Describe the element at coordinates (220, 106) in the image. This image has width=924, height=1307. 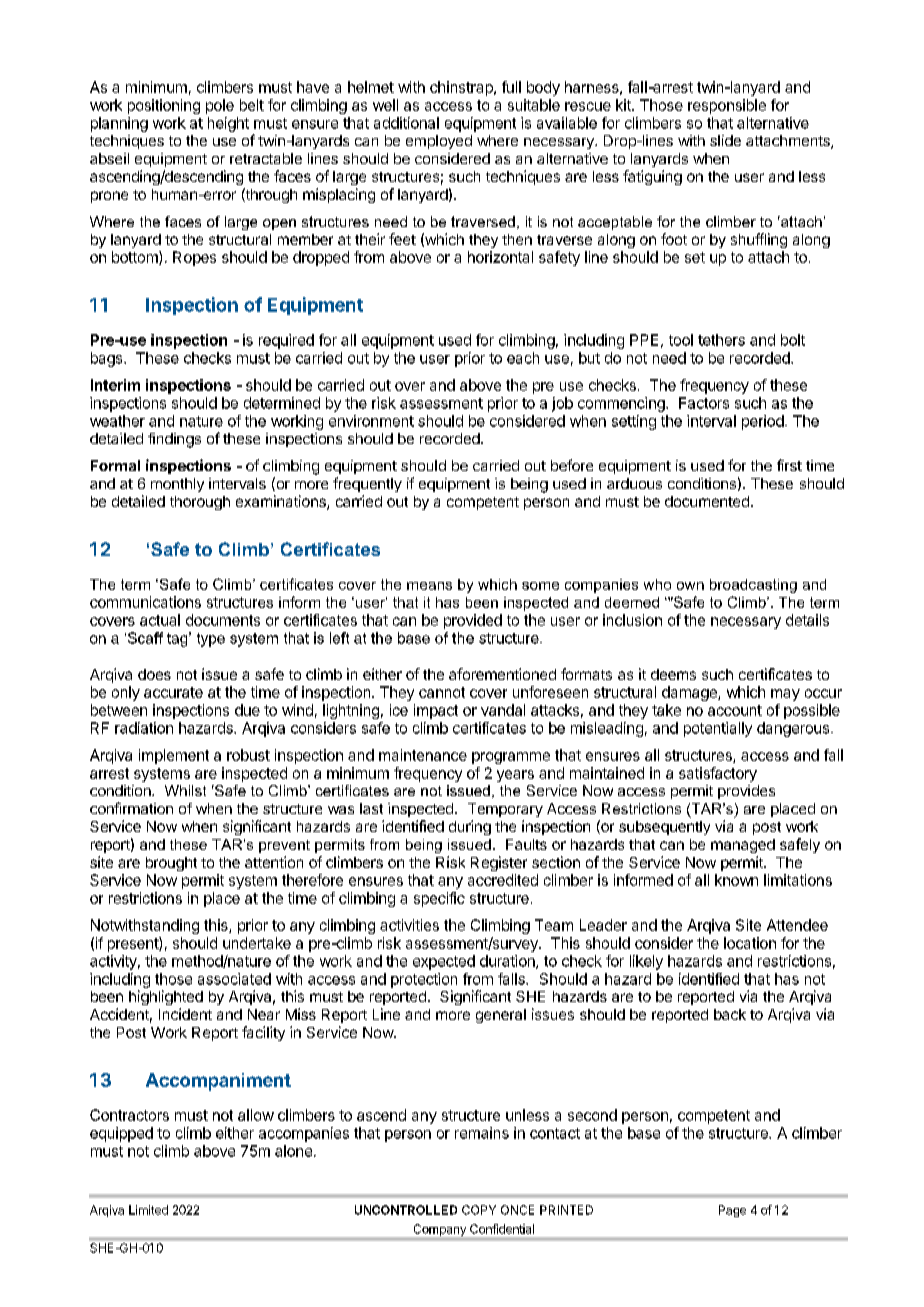
I see `pole` at that location.
